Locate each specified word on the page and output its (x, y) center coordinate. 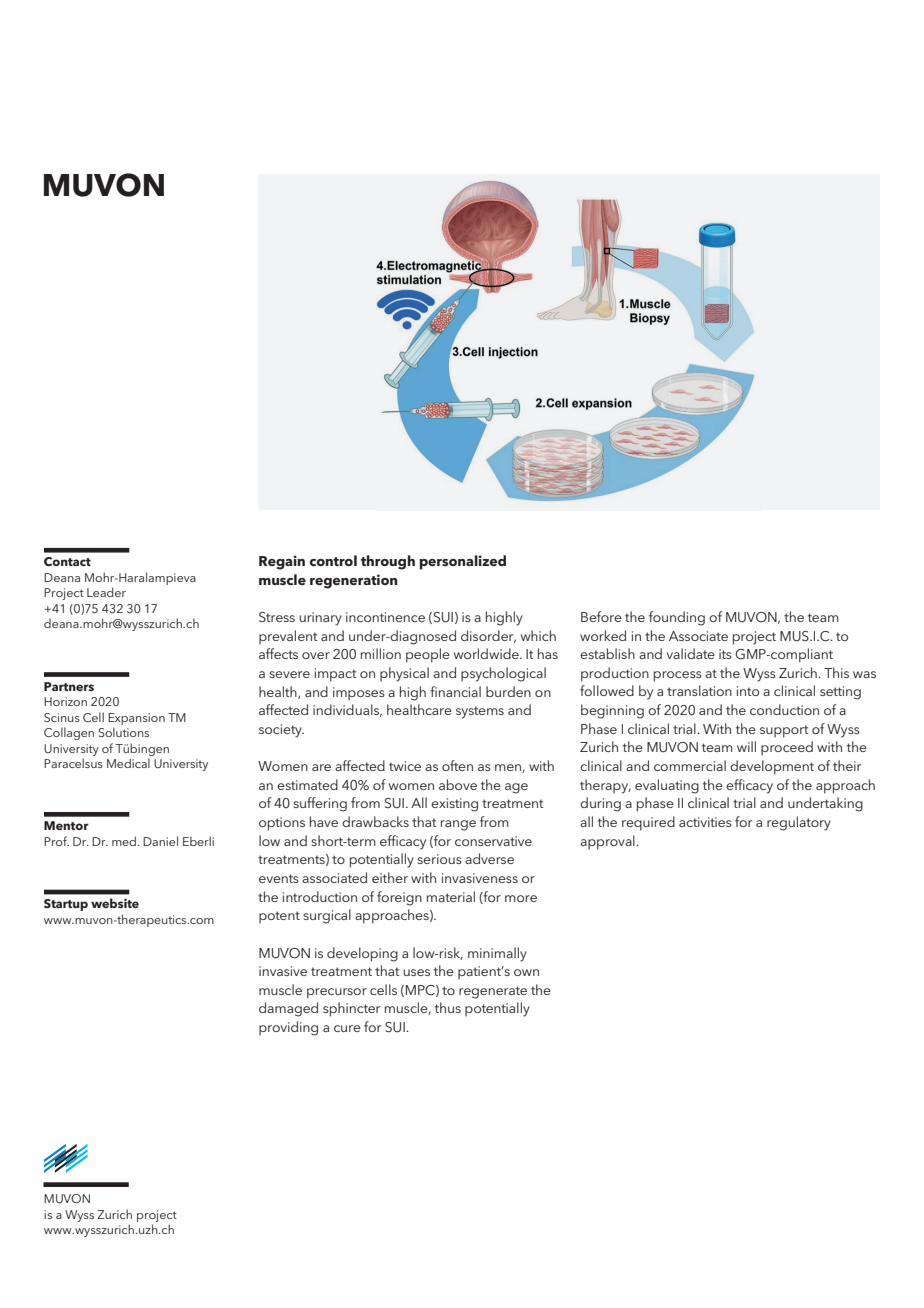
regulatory (799, 823)
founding (677, 618)
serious (439, 859)
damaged (288, 1009)
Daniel (160, 841)
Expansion (136, 719)
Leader (106, 592)
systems (480, 712)
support (784, 731)
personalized (462, 562)
